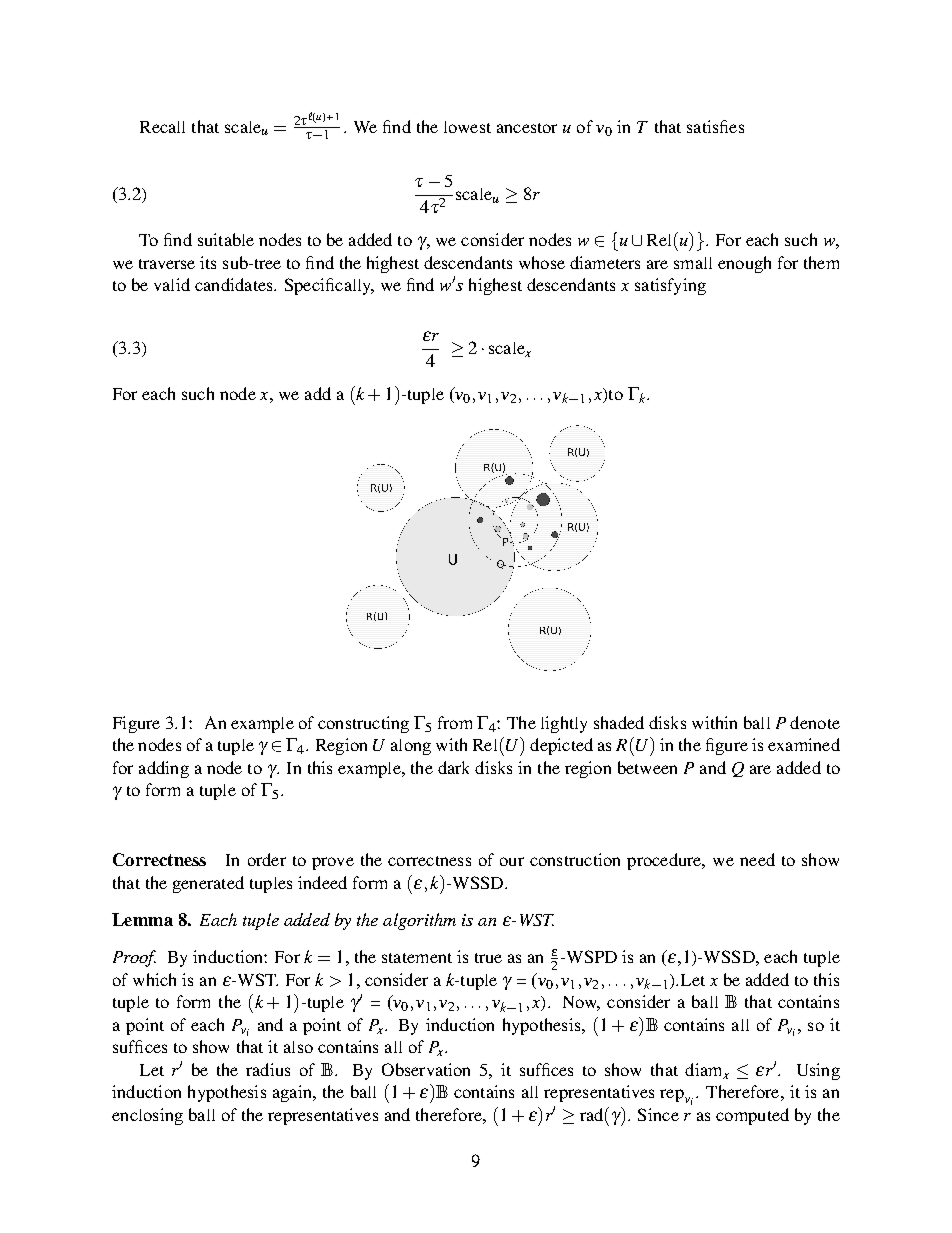  Describe the element at coordinates (426, 1069) in the image. I see `Observation` at that location.
